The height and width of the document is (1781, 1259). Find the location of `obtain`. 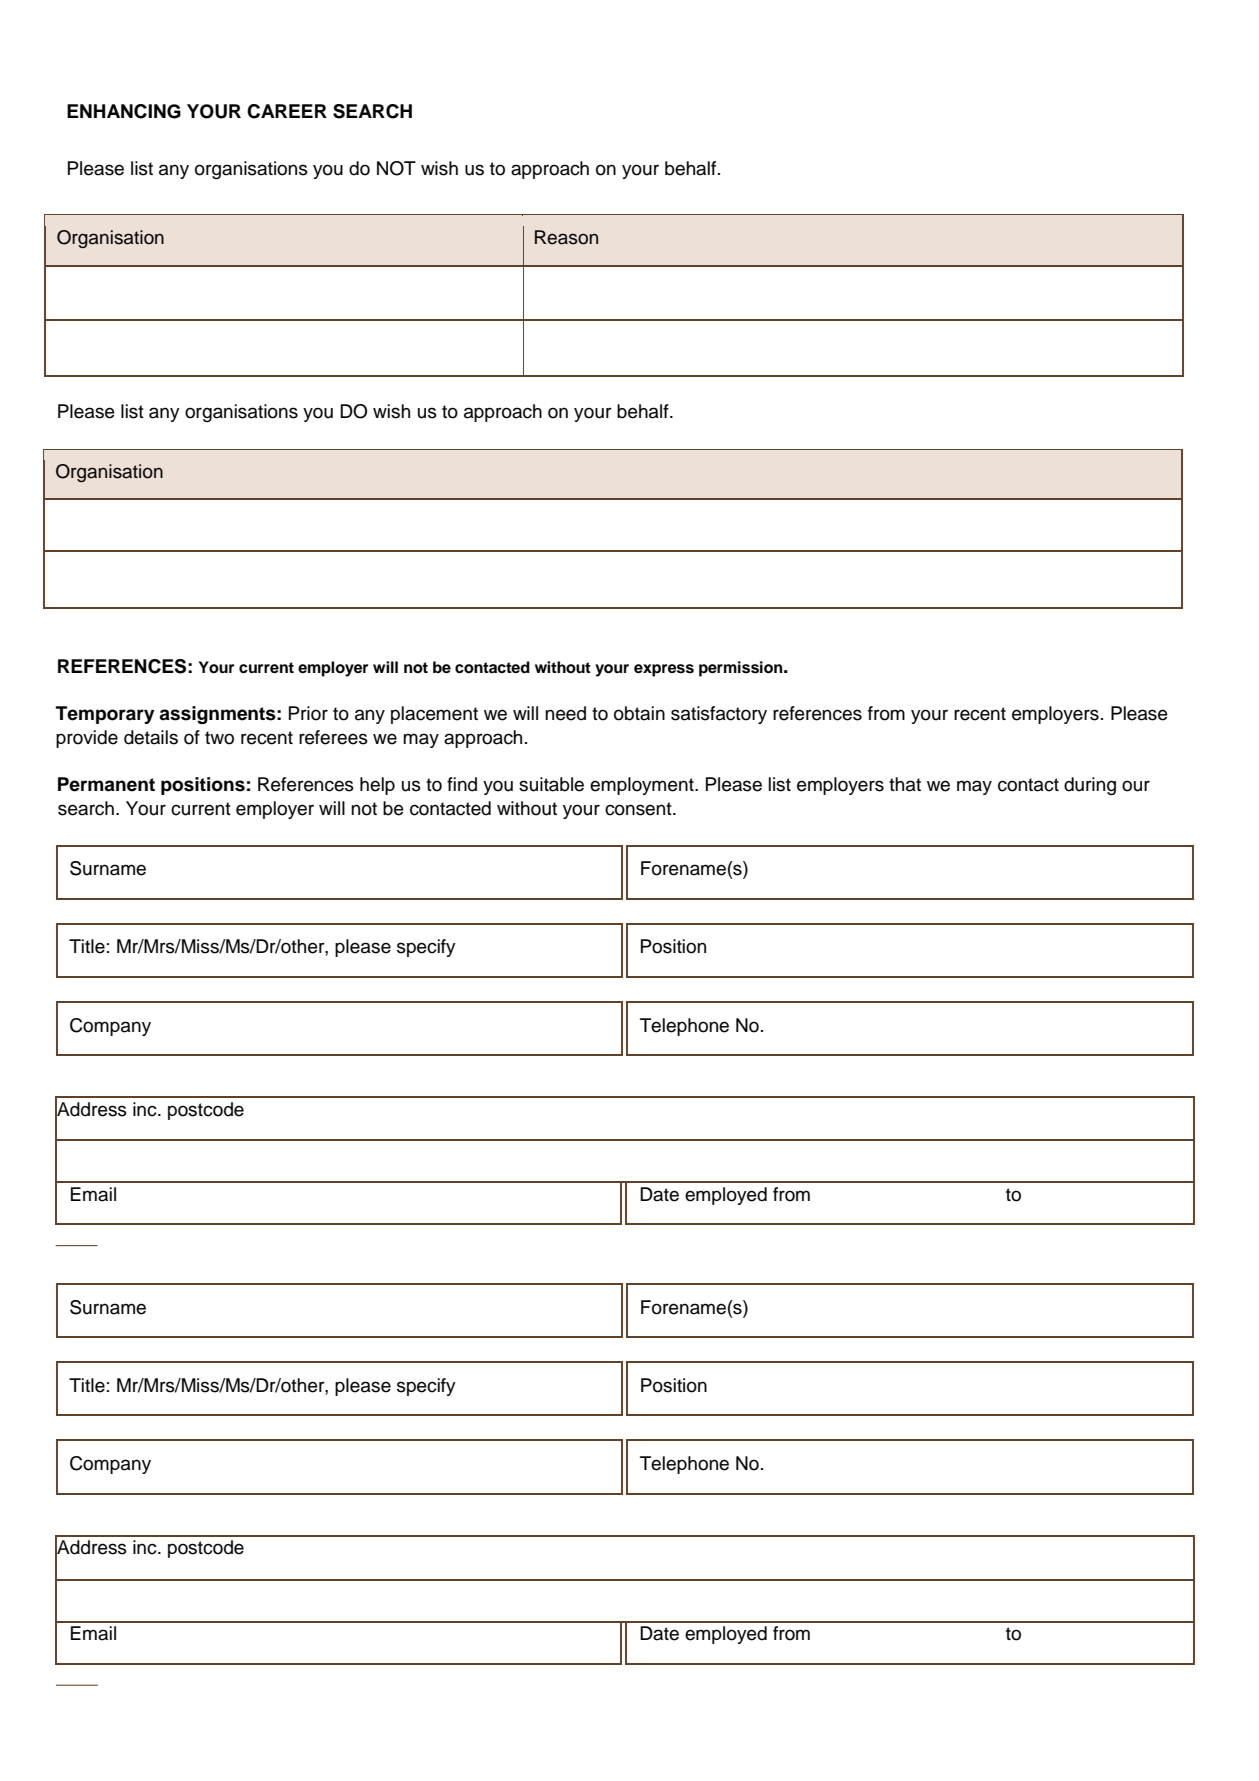

obtain is located at coordinates (639, 713).
